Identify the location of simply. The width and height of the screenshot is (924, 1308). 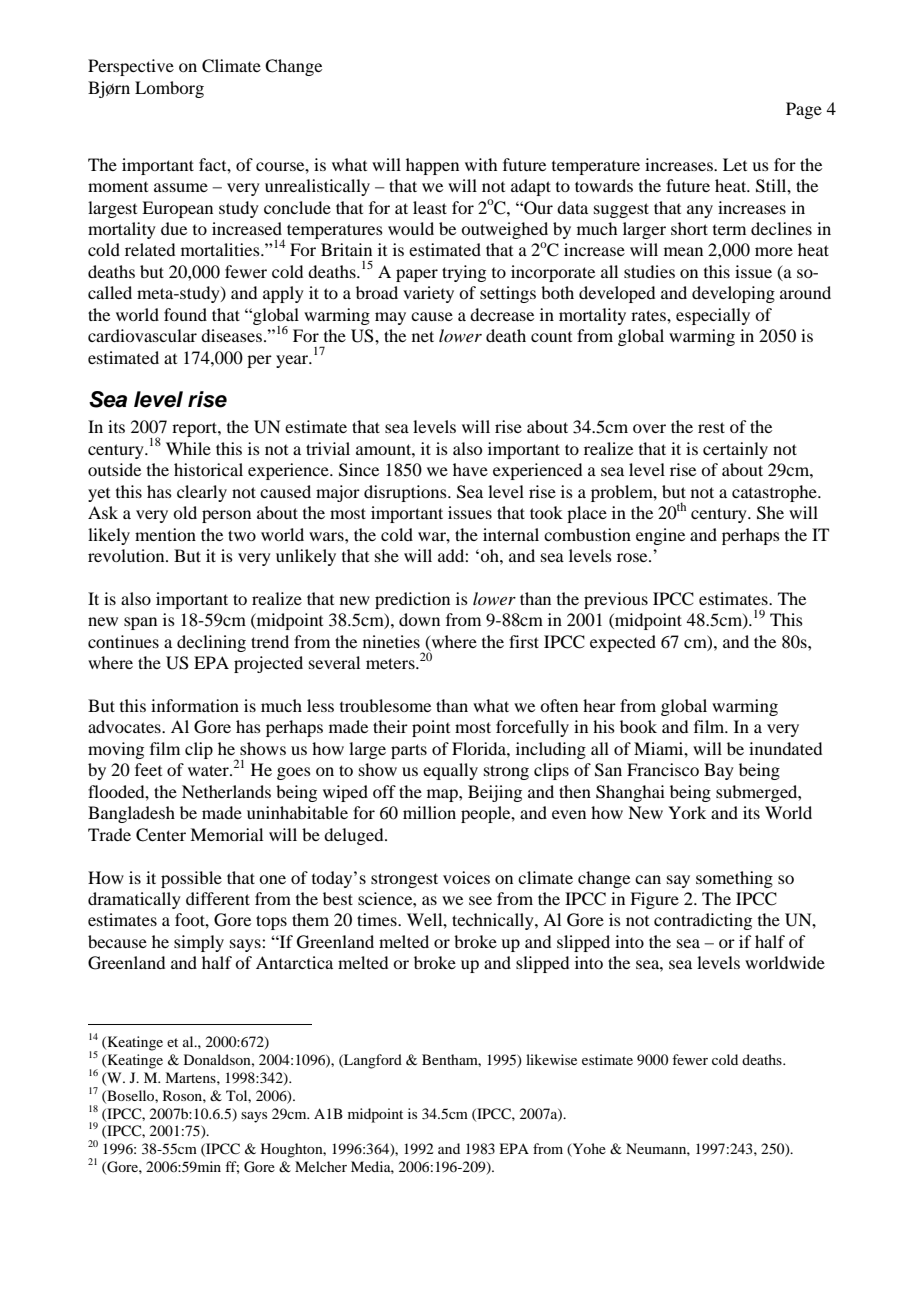
(199, 943).
